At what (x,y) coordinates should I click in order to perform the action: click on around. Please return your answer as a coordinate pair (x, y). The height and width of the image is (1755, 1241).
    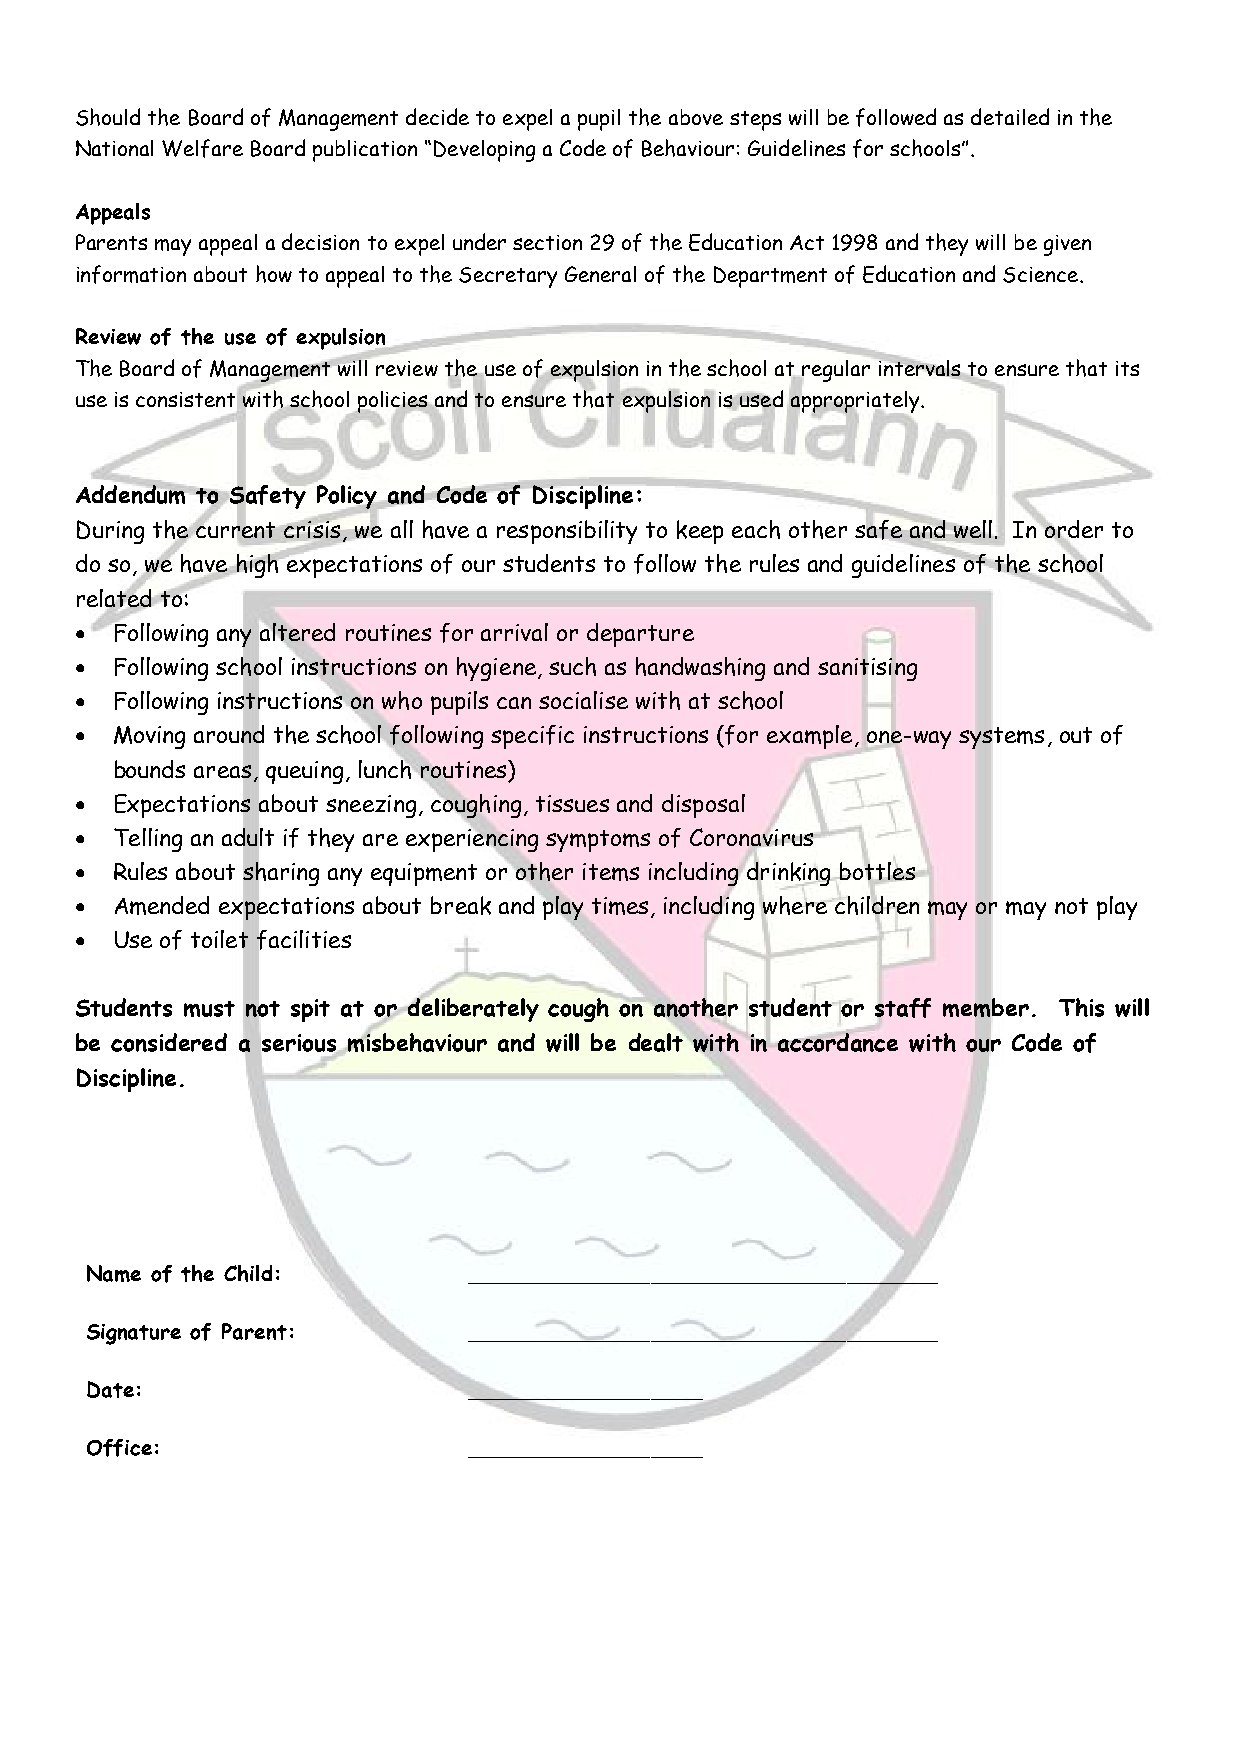
    Looking at the image, I should click on (229, 735).
